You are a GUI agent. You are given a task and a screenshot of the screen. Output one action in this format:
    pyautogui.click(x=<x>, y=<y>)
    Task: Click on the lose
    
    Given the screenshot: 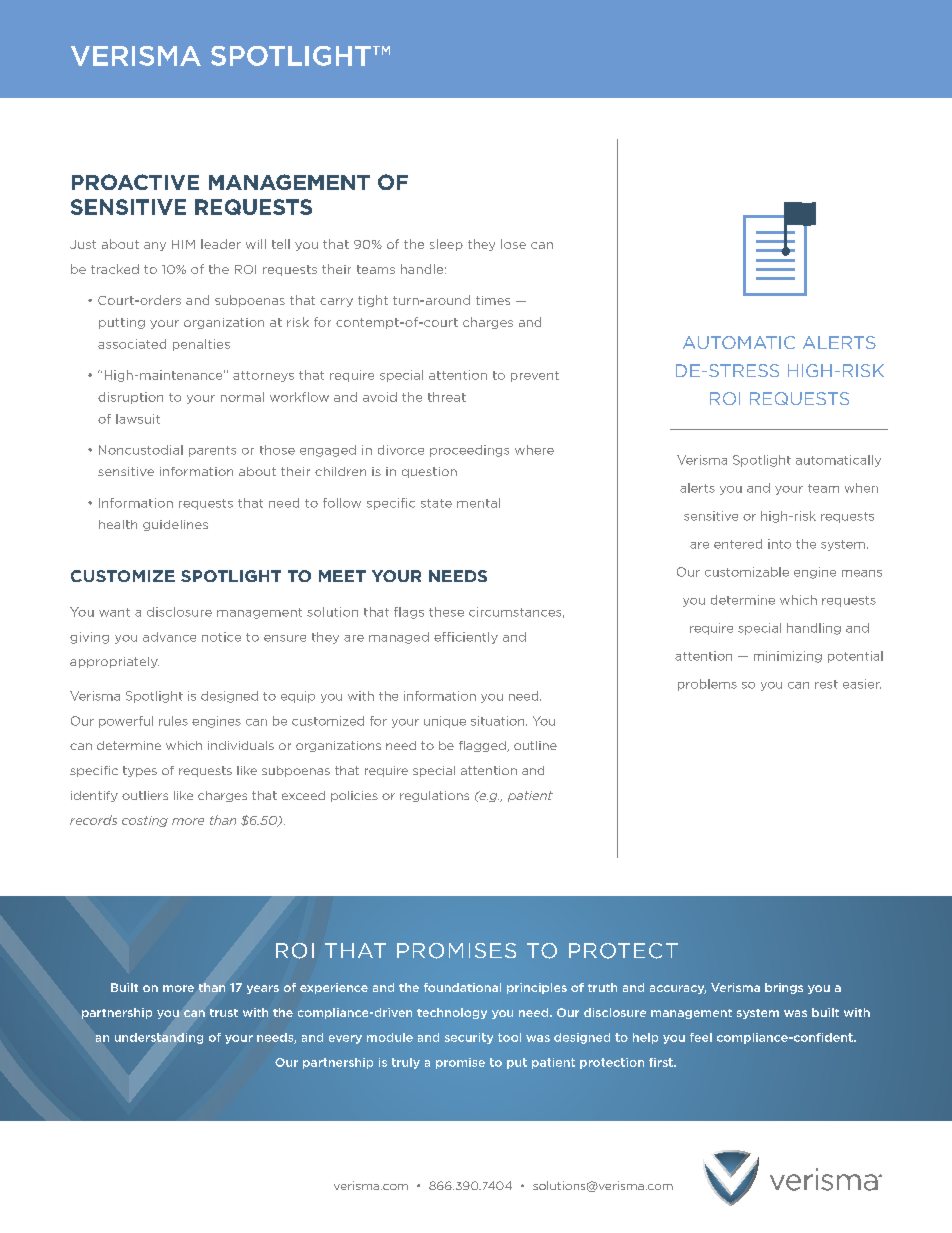 What is the action you would take?
    pyautogui.click(x=513, y=244)
